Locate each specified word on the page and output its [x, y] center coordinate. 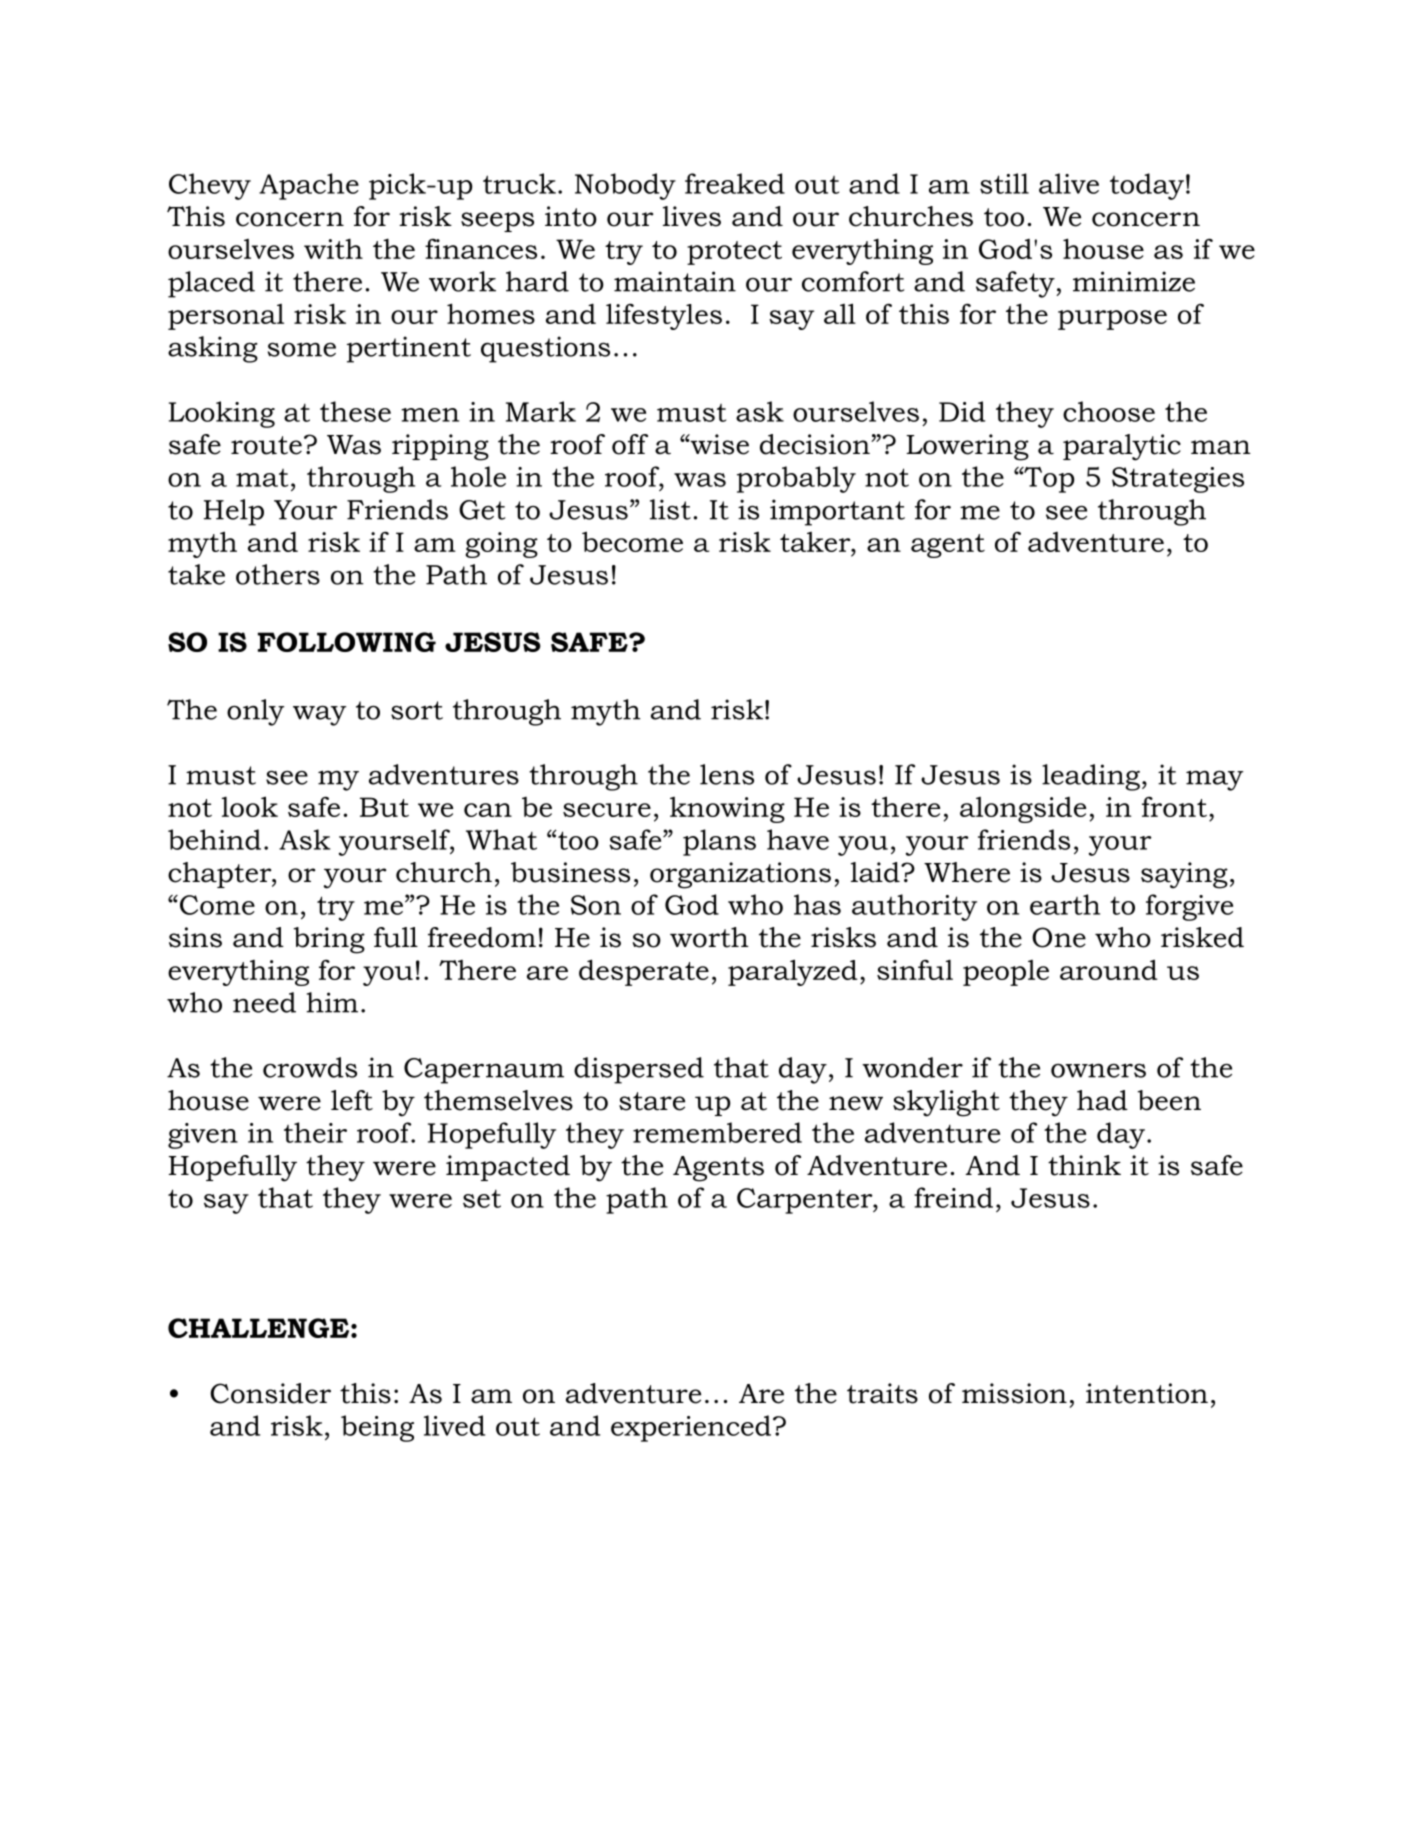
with [333, 248]
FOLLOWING [347, 642]
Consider [270, 1393]
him [332, 1002]
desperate [644, 972]
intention [1147, 1393]
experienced [691, 1428]
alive [1069, 183]
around [1109, 969]
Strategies [1178, 480]
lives [692, 216]
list [670, 509]
